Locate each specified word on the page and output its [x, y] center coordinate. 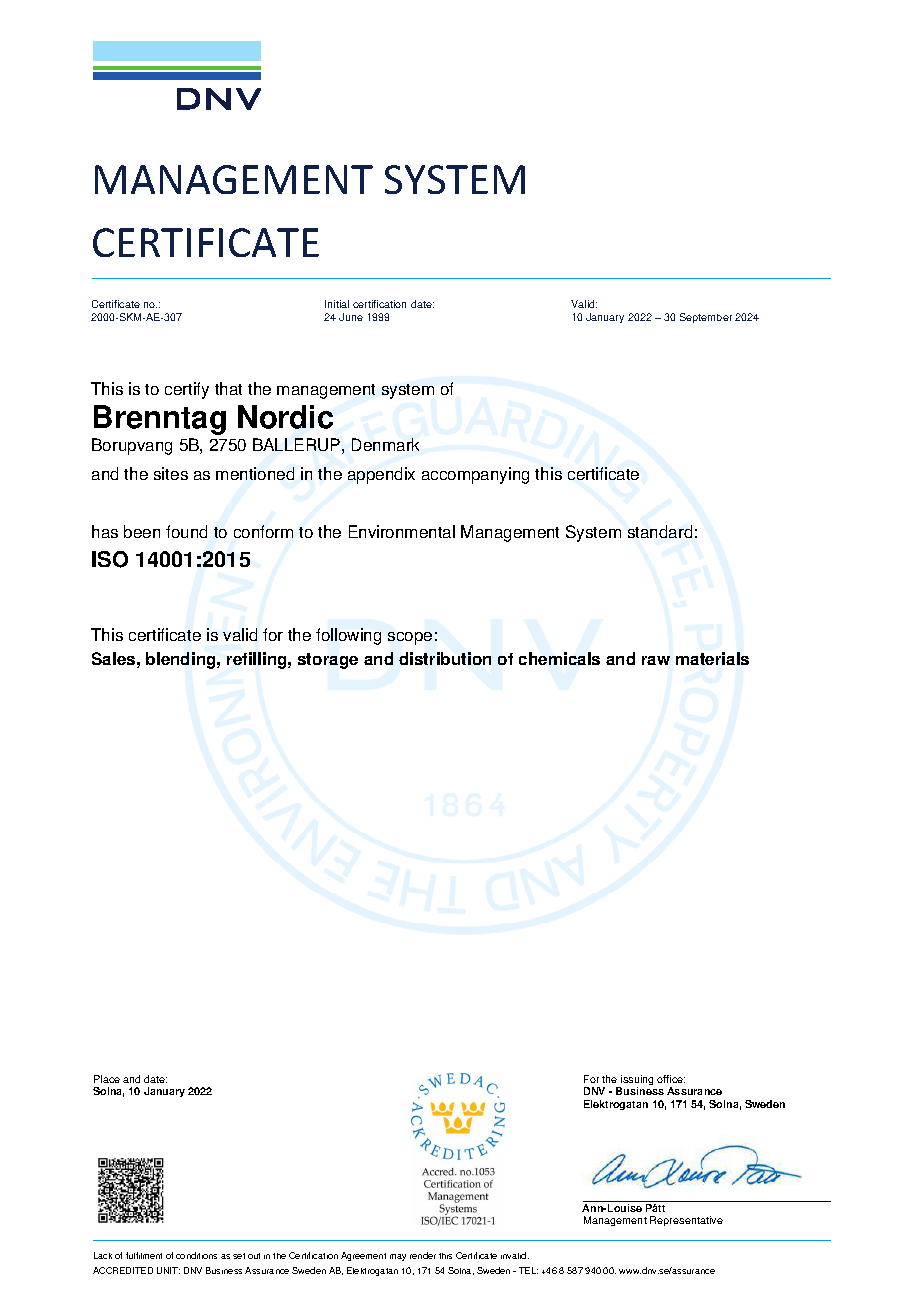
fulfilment [144, 1255]
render [423, 1255]
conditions [196, 1255]
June [351, 317]
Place [107, 1079]
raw [656, 660]
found [186, 531]
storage [328, 661]
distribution [445, 658]
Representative [686, 1221]
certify [187, 390]
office [671, 1079]
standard [660, 531]
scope [410, 638]
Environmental [402, 531]
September [706, 318]
